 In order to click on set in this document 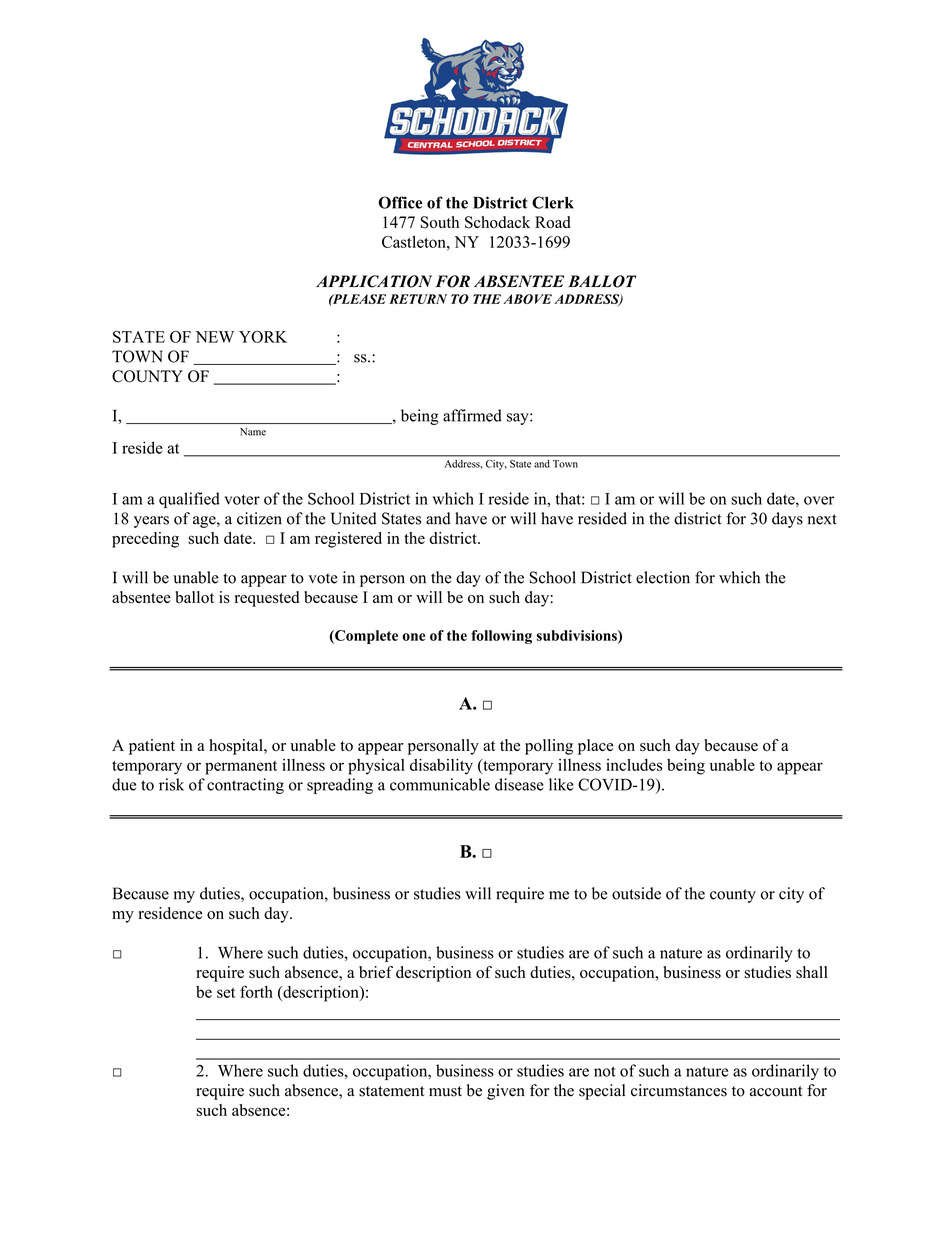, I will do `click(226, 993)`.
